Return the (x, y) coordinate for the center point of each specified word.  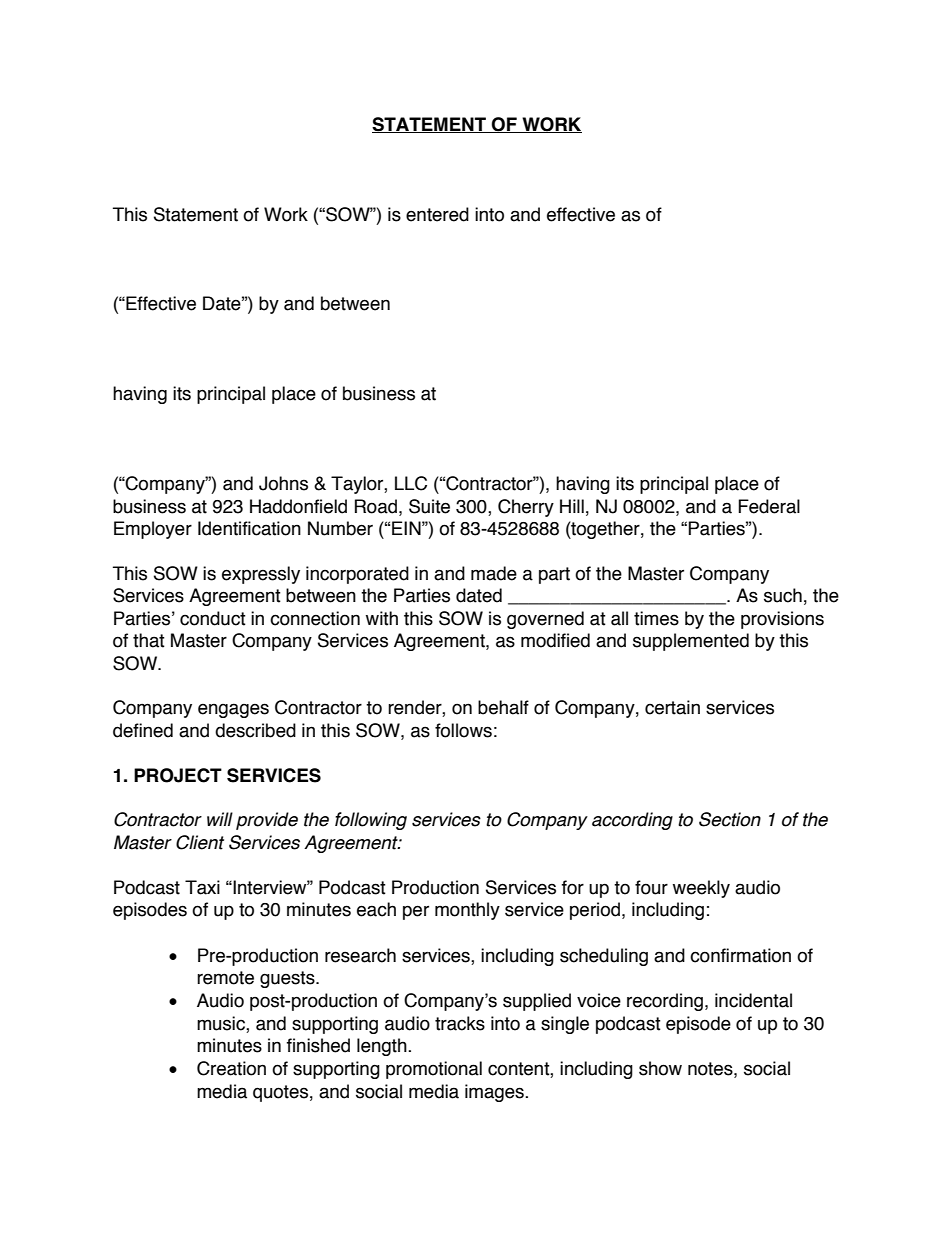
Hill (572, 506)
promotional (434, 1070)
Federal (769, 506)
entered (437, 214)
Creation (231, 1068)
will (220, 819)
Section (730, 819)
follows (463, 730)
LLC (411, 483)
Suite (429, 506)
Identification (249, 528)
